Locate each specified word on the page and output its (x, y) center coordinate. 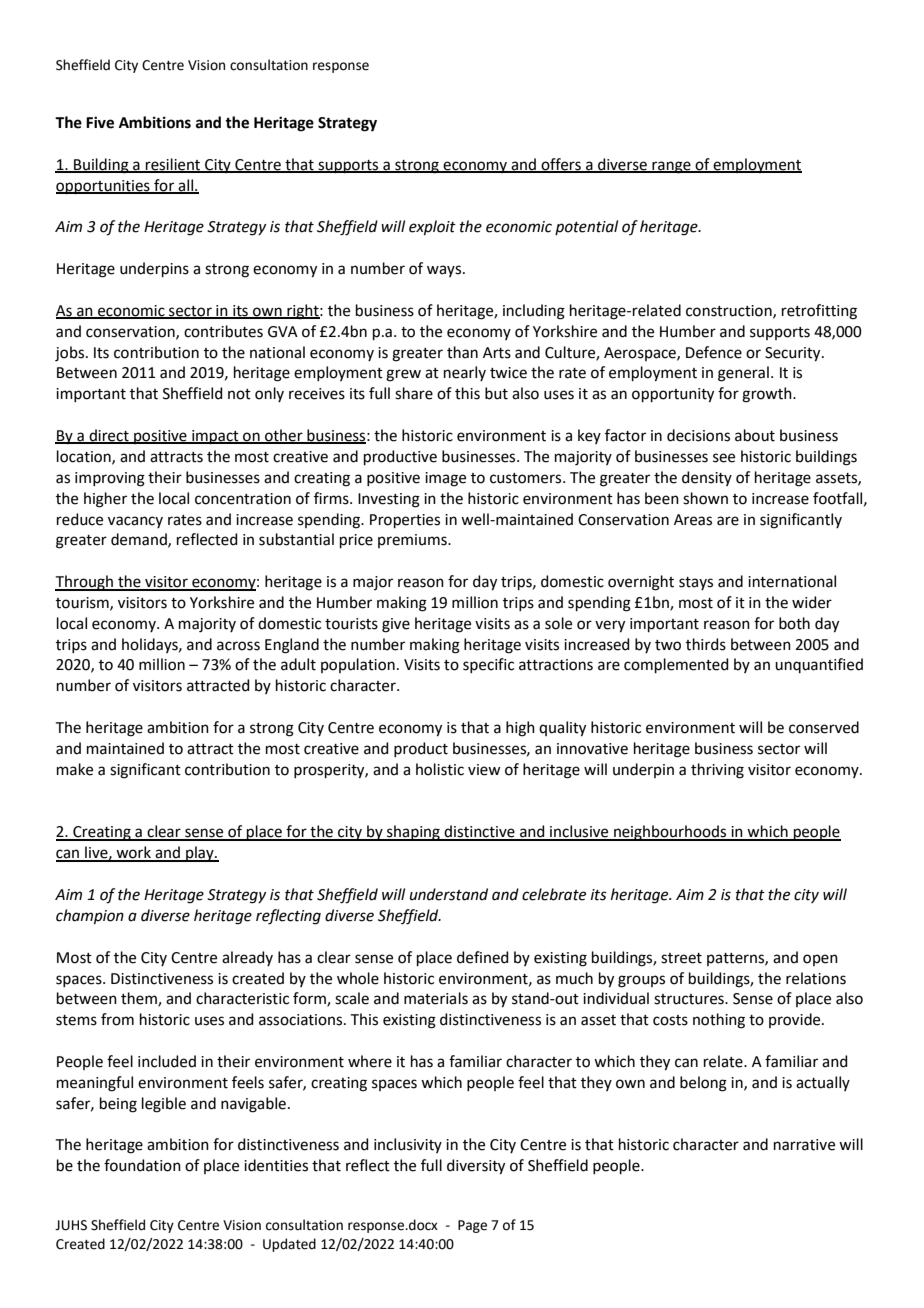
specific (488, 665)
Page (472, 1226)
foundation (142, 1165)
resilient (173, 165)
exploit (432, 227)
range (671, 167)
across (238, 646)
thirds (706, 644)
